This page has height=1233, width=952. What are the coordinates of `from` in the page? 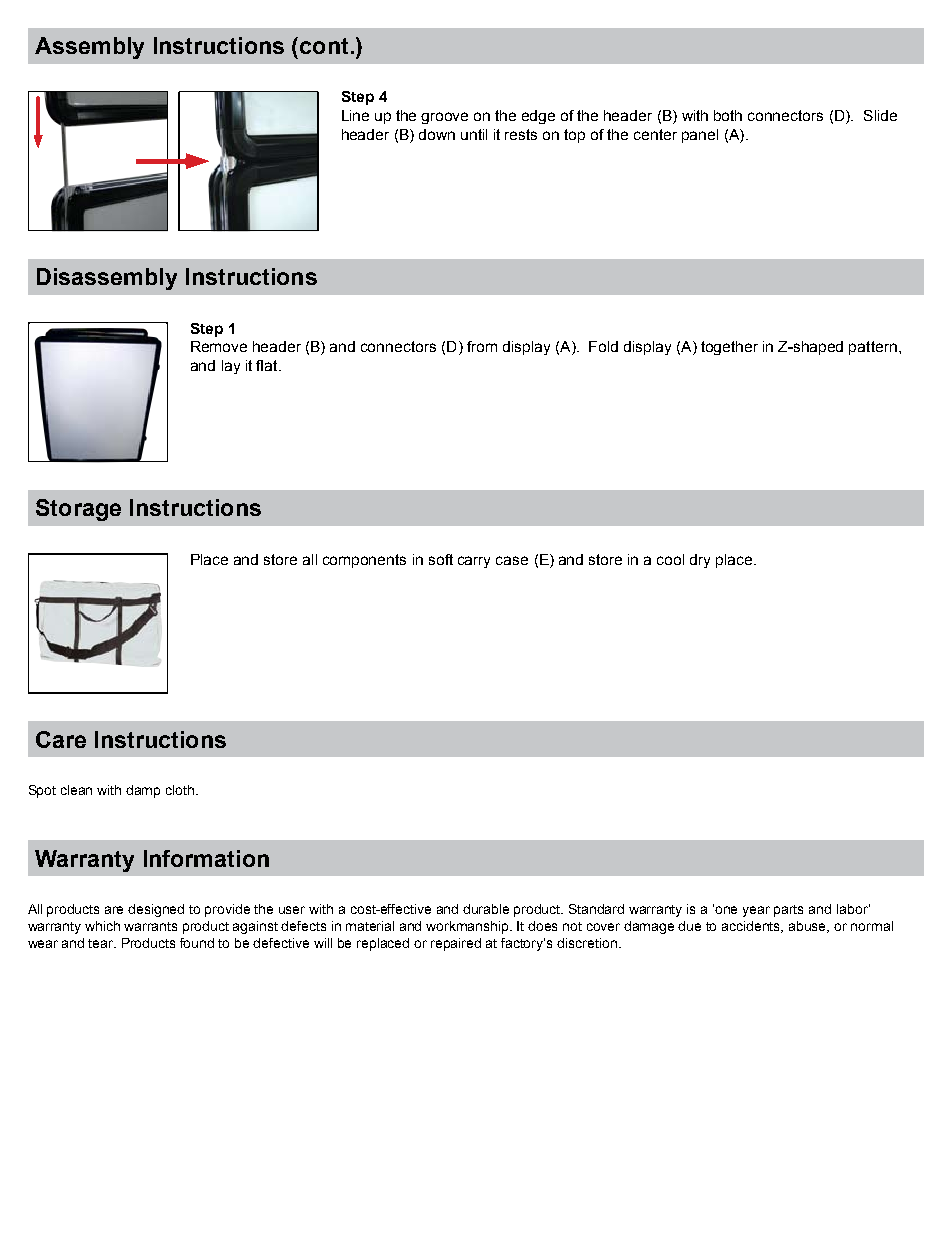 It's located at (482, 346).
